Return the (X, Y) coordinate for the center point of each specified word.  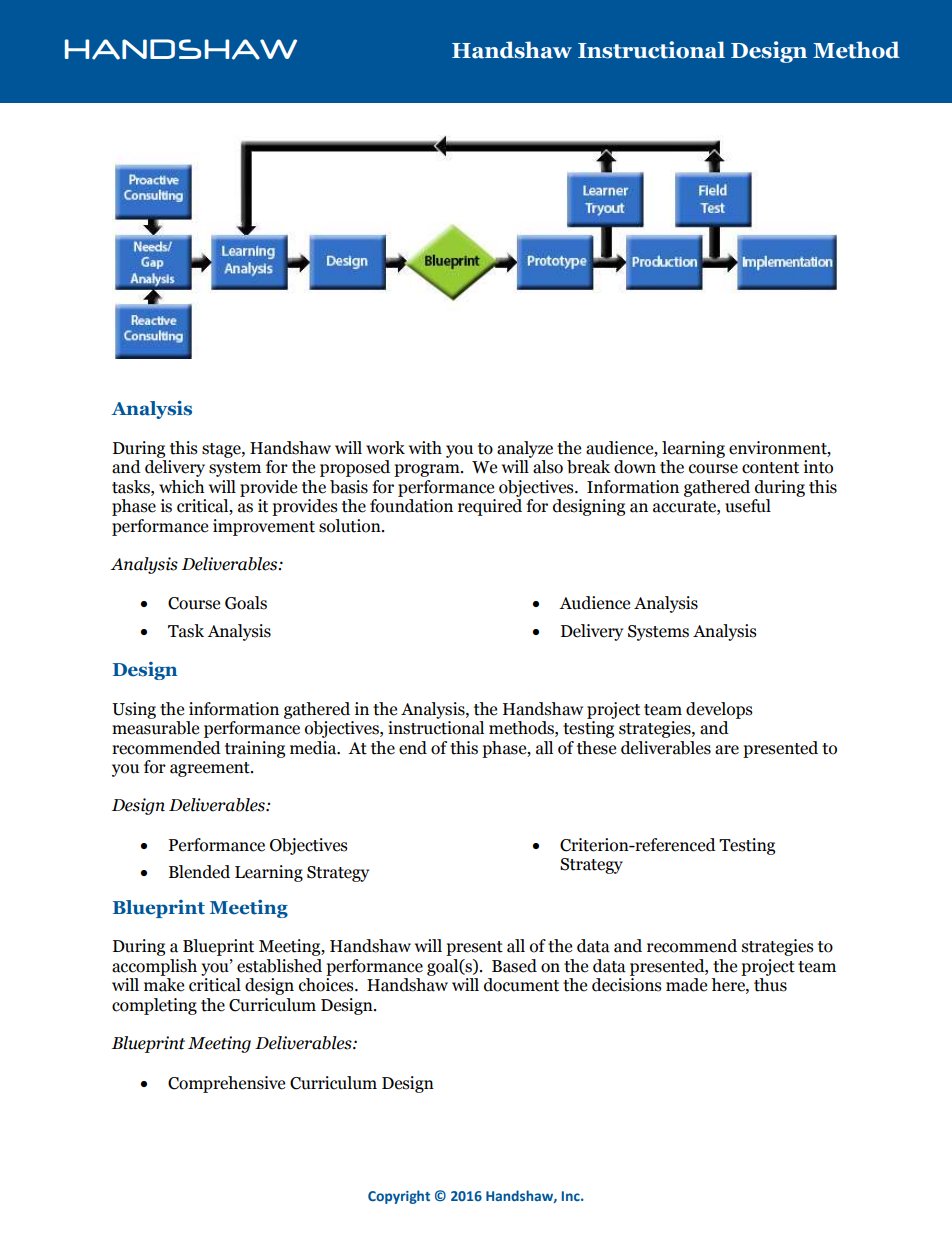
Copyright (399, 1197)
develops (719, 710)
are (727, 750)
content (770, 468)
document (521, 985)
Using (134, 710)
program (428, 470)
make (164, 985)
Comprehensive (226, 1084)
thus (770, 985)
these (596, 748)
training (255, 749)
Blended (199, 872)
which (181, 487)
